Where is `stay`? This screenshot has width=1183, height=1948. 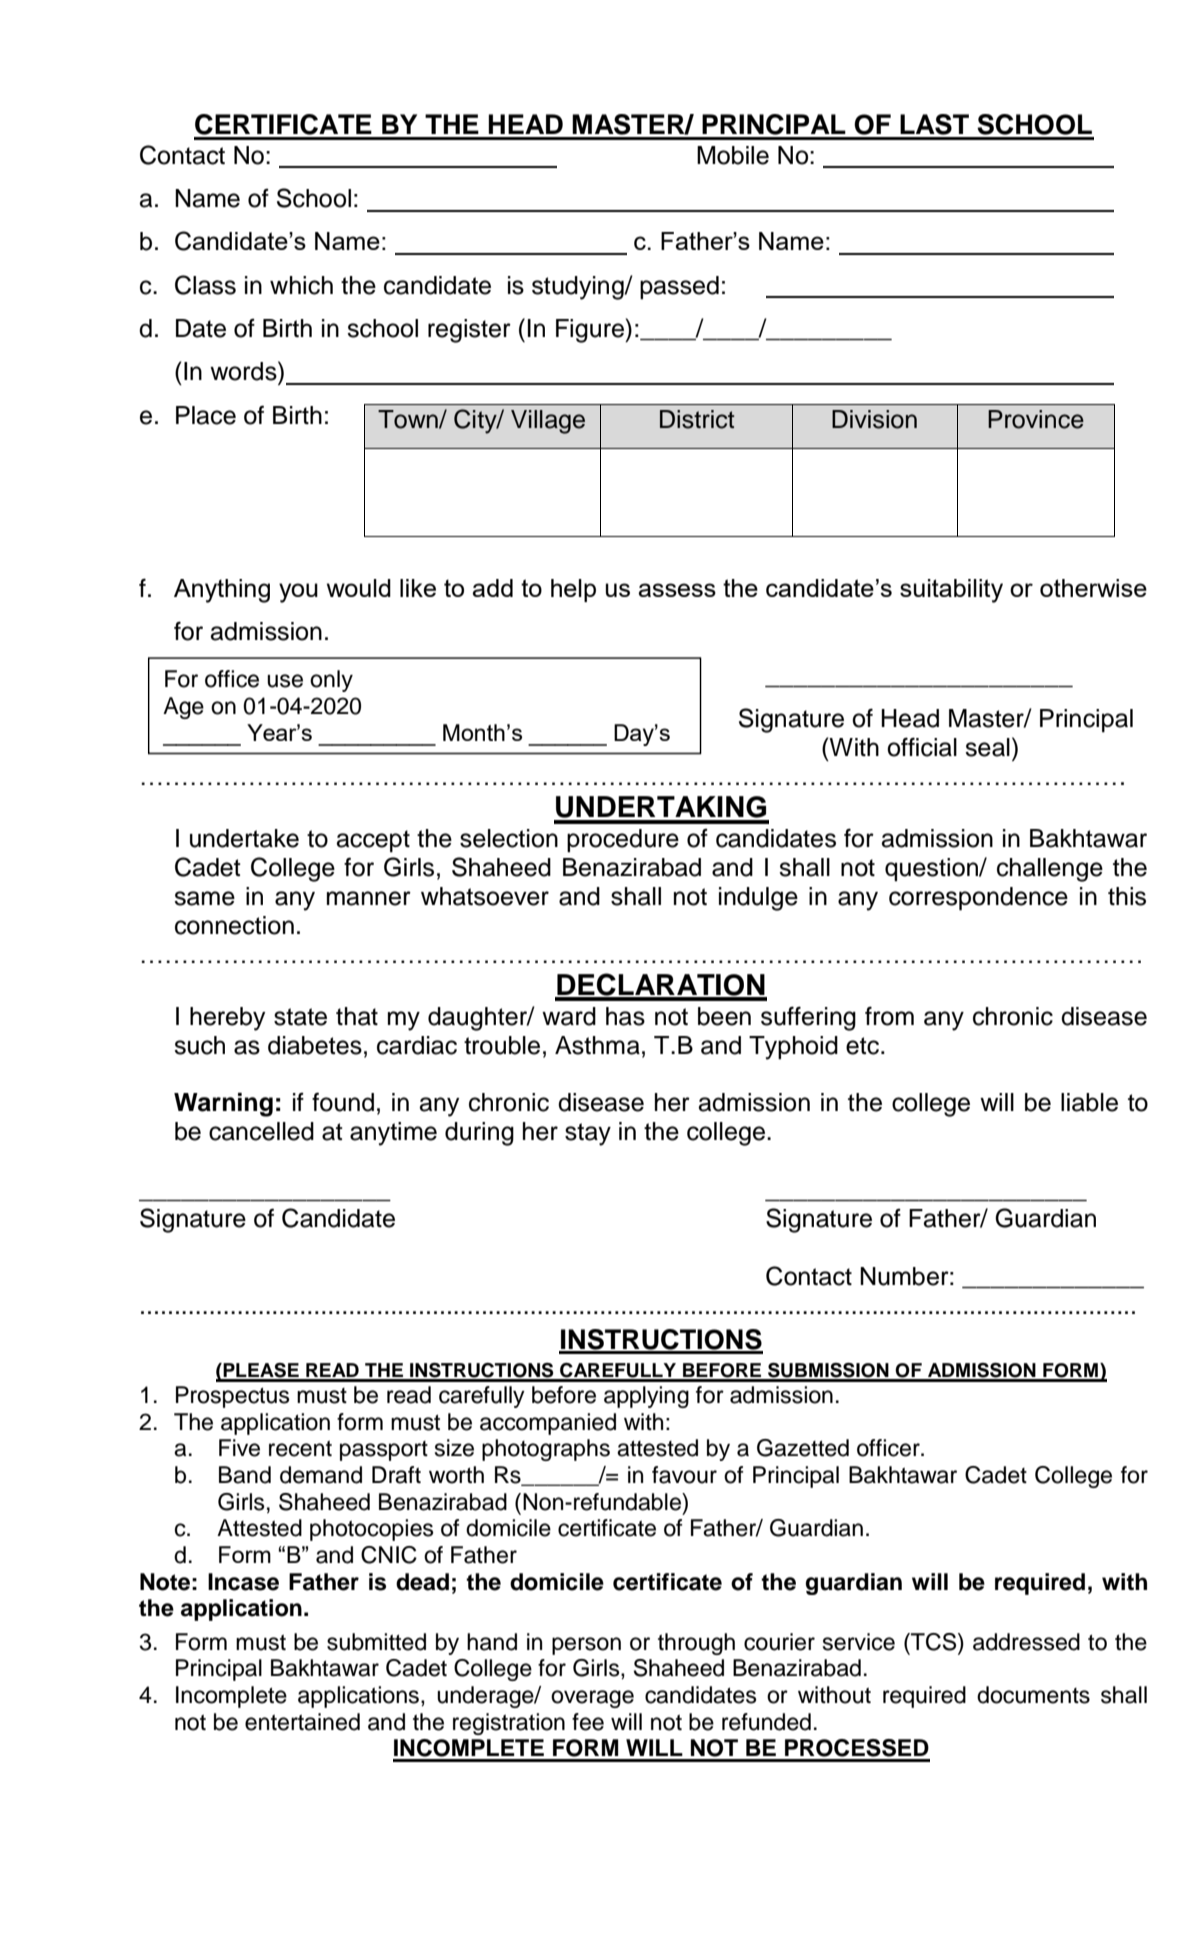 stay is located at coordinates (588, 1134).
